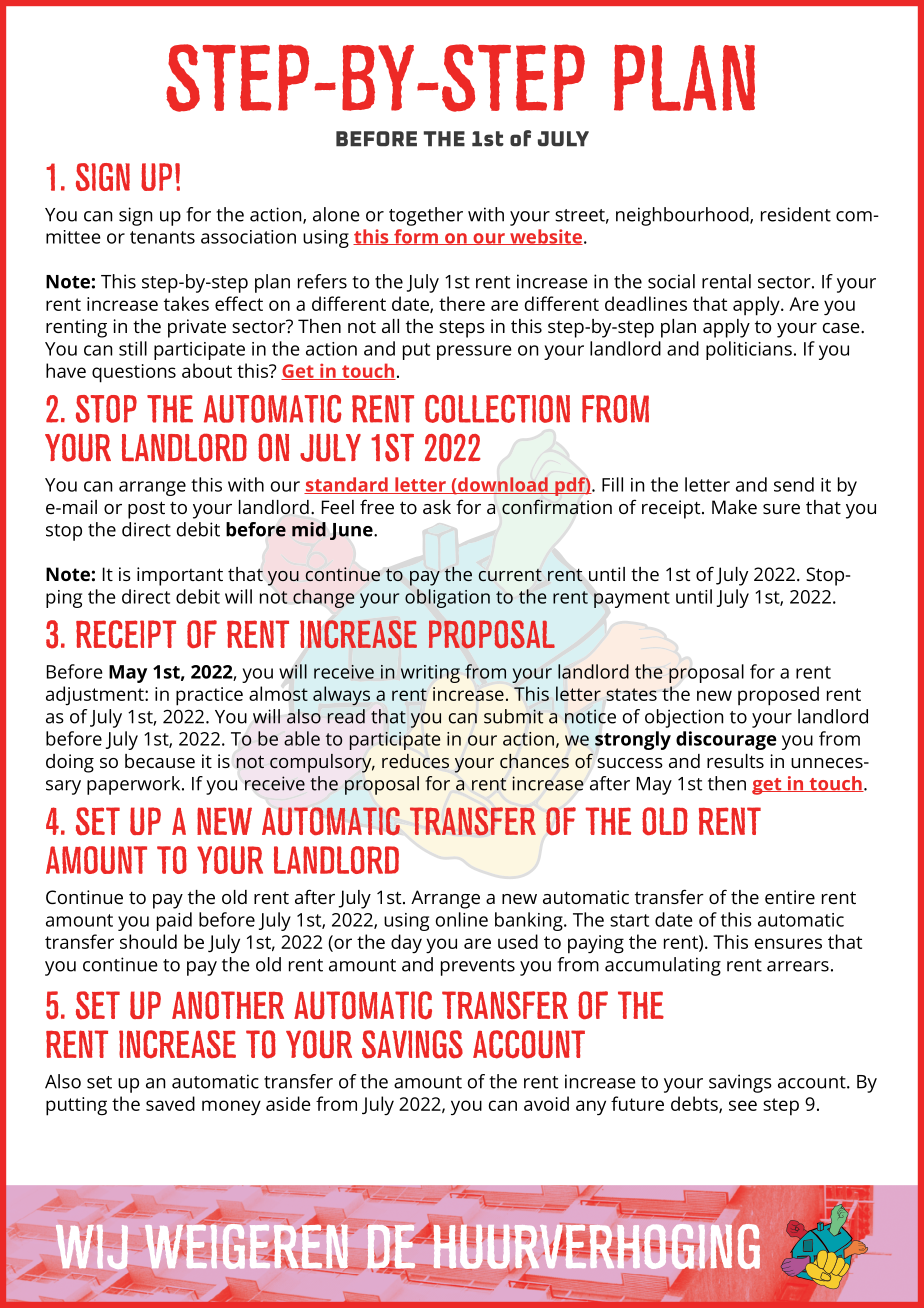  Describe the element at coordinates (778, 696) in the screenshot. I see `proposed` at that location.
